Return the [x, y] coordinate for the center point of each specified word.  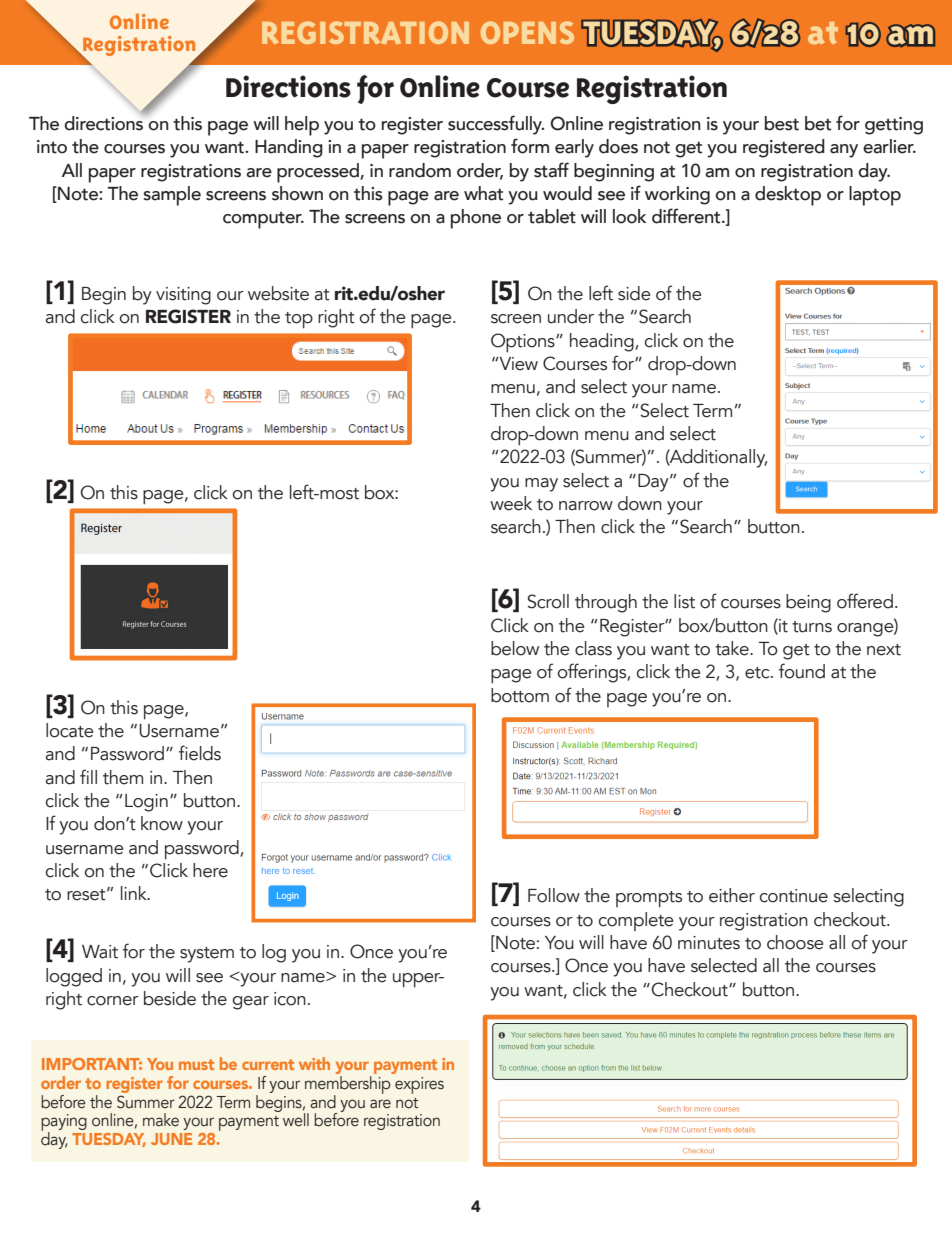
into [52, 147]
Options [524, 343]
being [808, 603]
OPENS [527, 32]
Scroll [548, 601]
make [161, 1120]
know [162, 823]
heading [603, 342]
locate [70, 730]
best [782, 123]
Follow [554, 895]
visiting [183, 296]
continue [794, 896]
